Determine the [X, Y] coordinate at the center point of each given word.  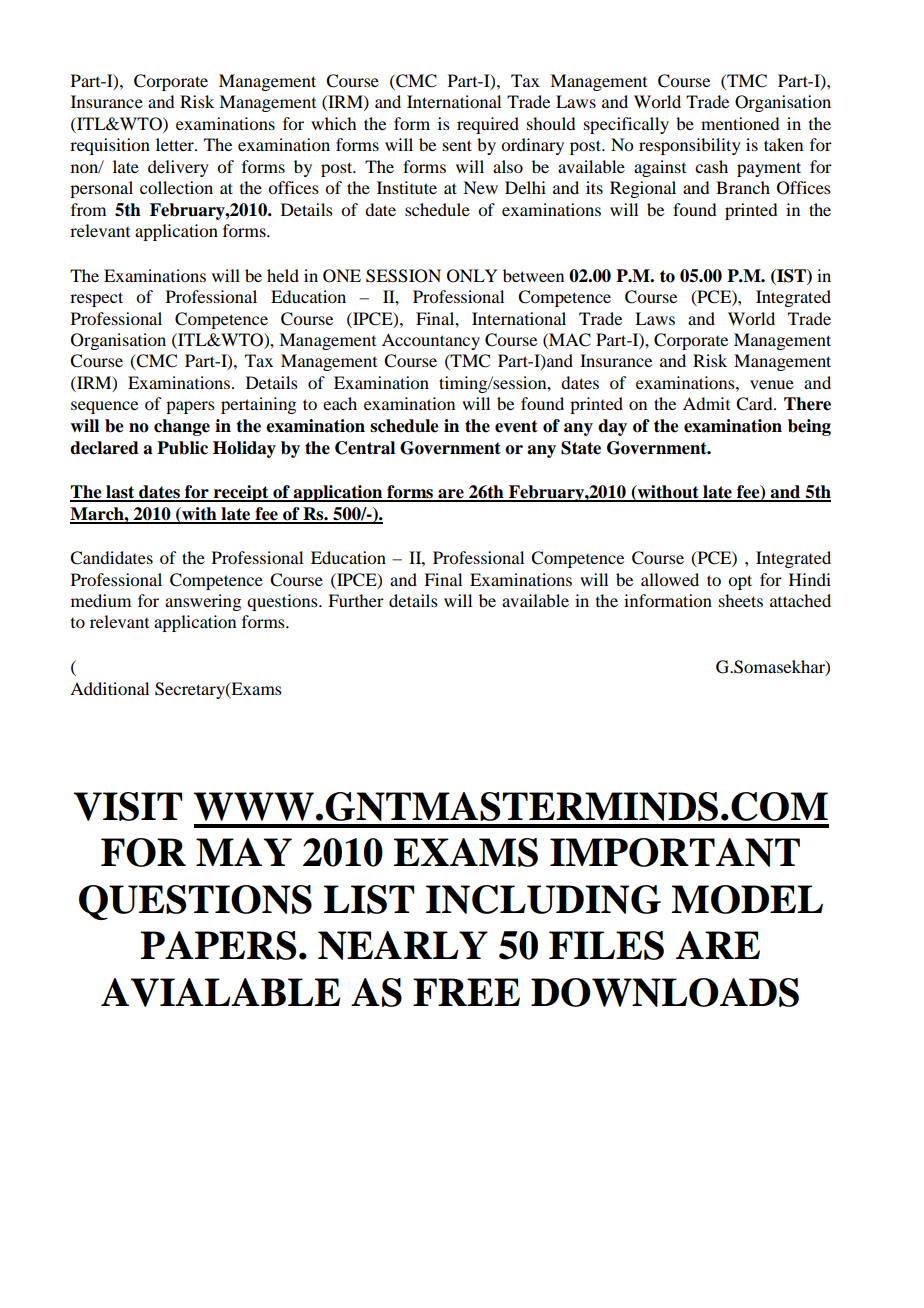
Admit [706, 403]
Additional [109, 688]
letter [176, 144]
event [516, 426]
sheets [741, 600]
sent [457, 145]
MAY [244, 852]
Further [356, 600]
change [182, 427]
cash [711, 166]
